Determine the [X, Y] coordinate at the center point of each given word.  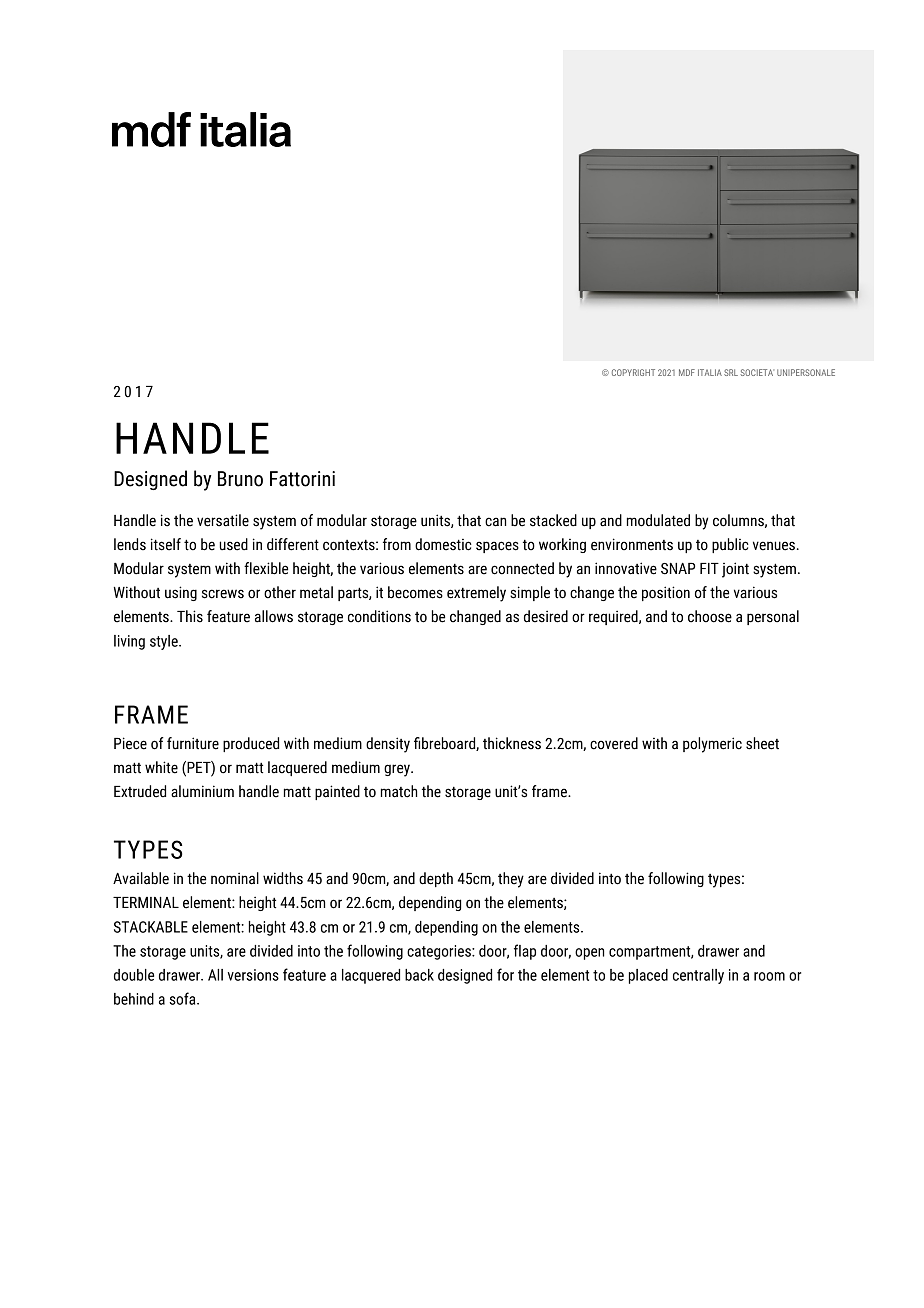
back [419, 975]
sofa [183, 998]
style [165, 642]
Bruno [240, 479]
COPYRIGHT [633, 372]
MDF [687, 372]
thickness [512, 743]
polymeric [712, 745]
